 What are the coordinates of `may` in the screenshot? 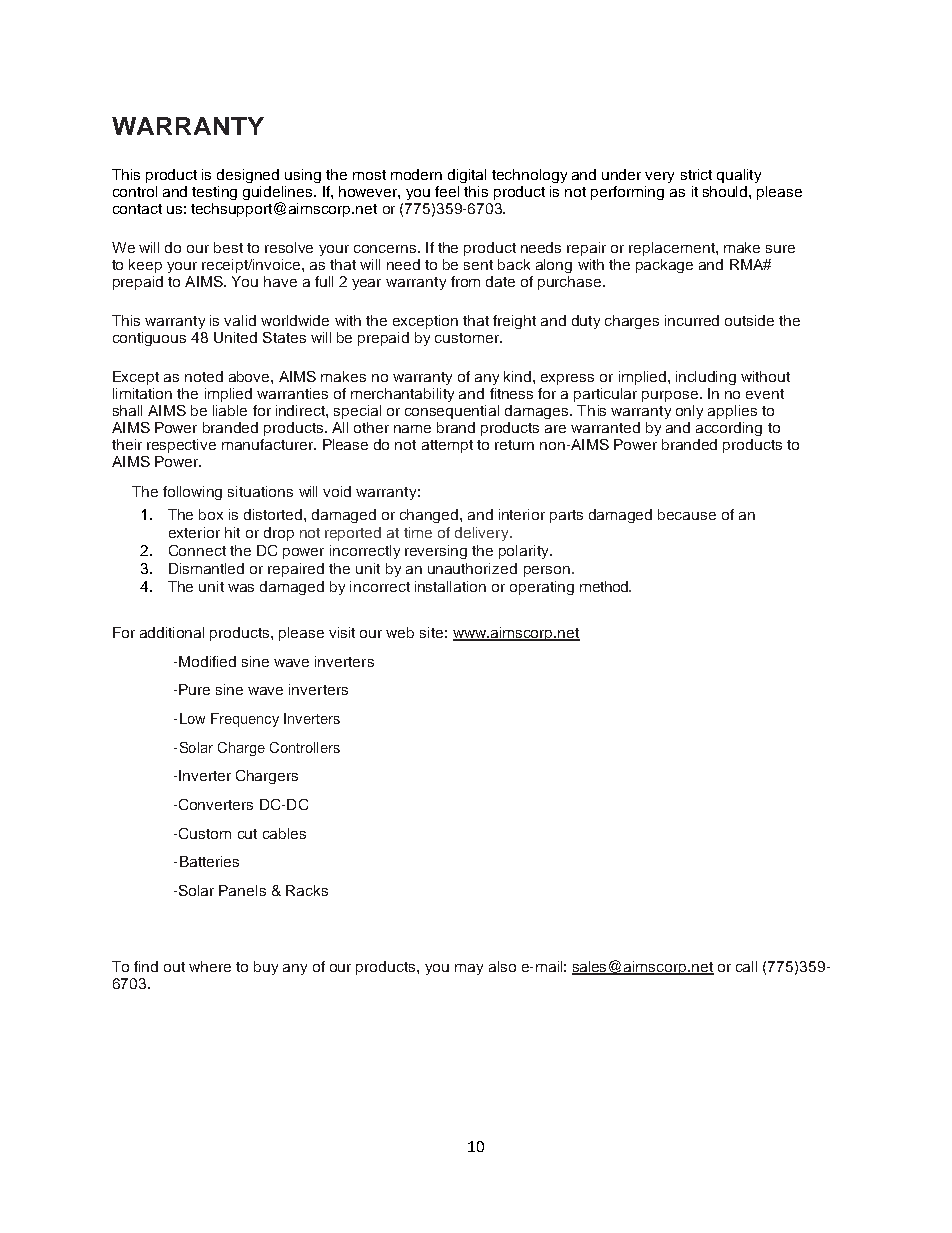 It's located at (469, 969).
